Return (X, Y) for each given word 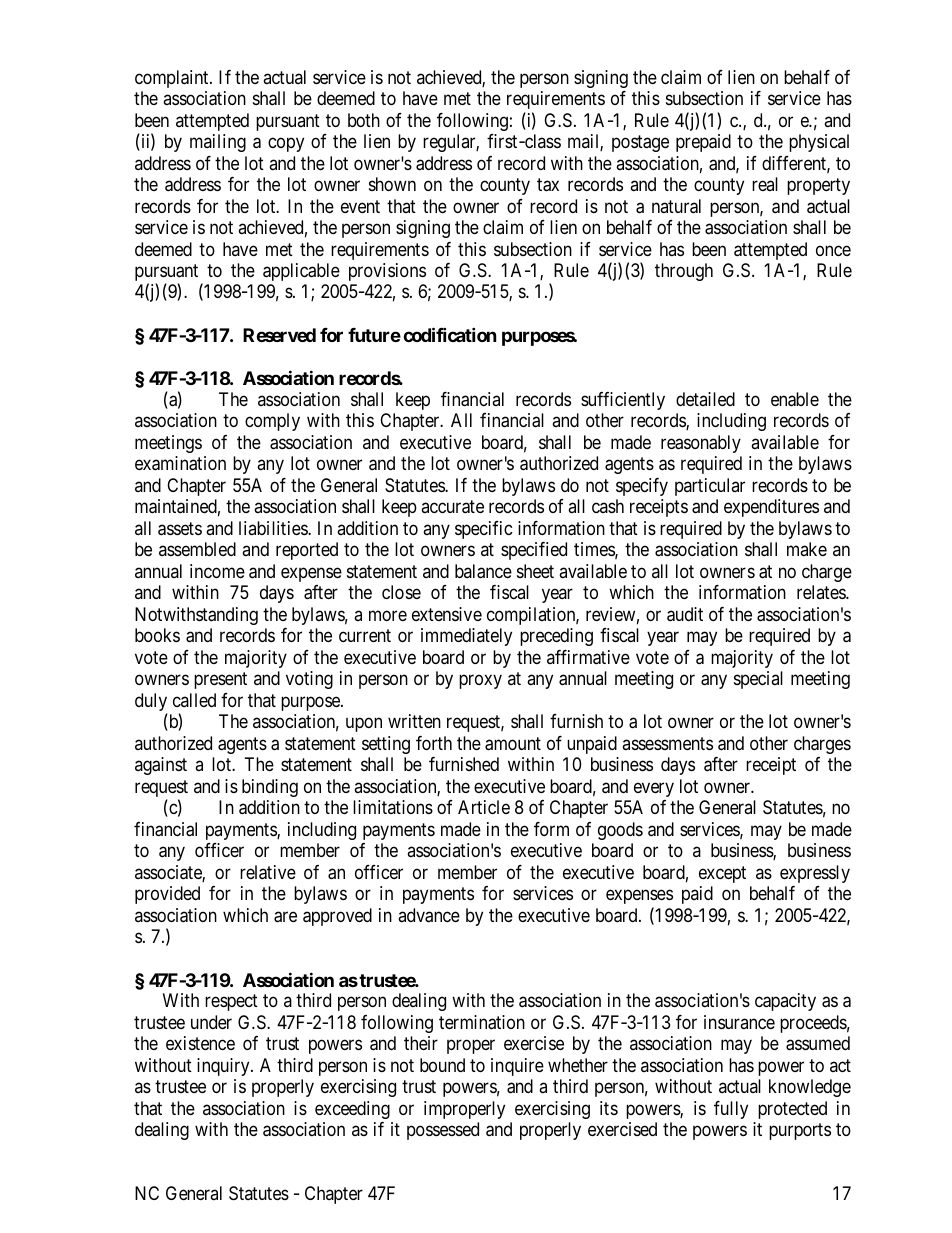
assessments (667, 743)
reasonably (701, 444)
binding (270, 788)
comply (272, 422)
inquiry (224, 1067)
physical (819, 143)
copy (286, 144)
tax (548, 185)
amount (513, 744)
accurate (452, 507)
